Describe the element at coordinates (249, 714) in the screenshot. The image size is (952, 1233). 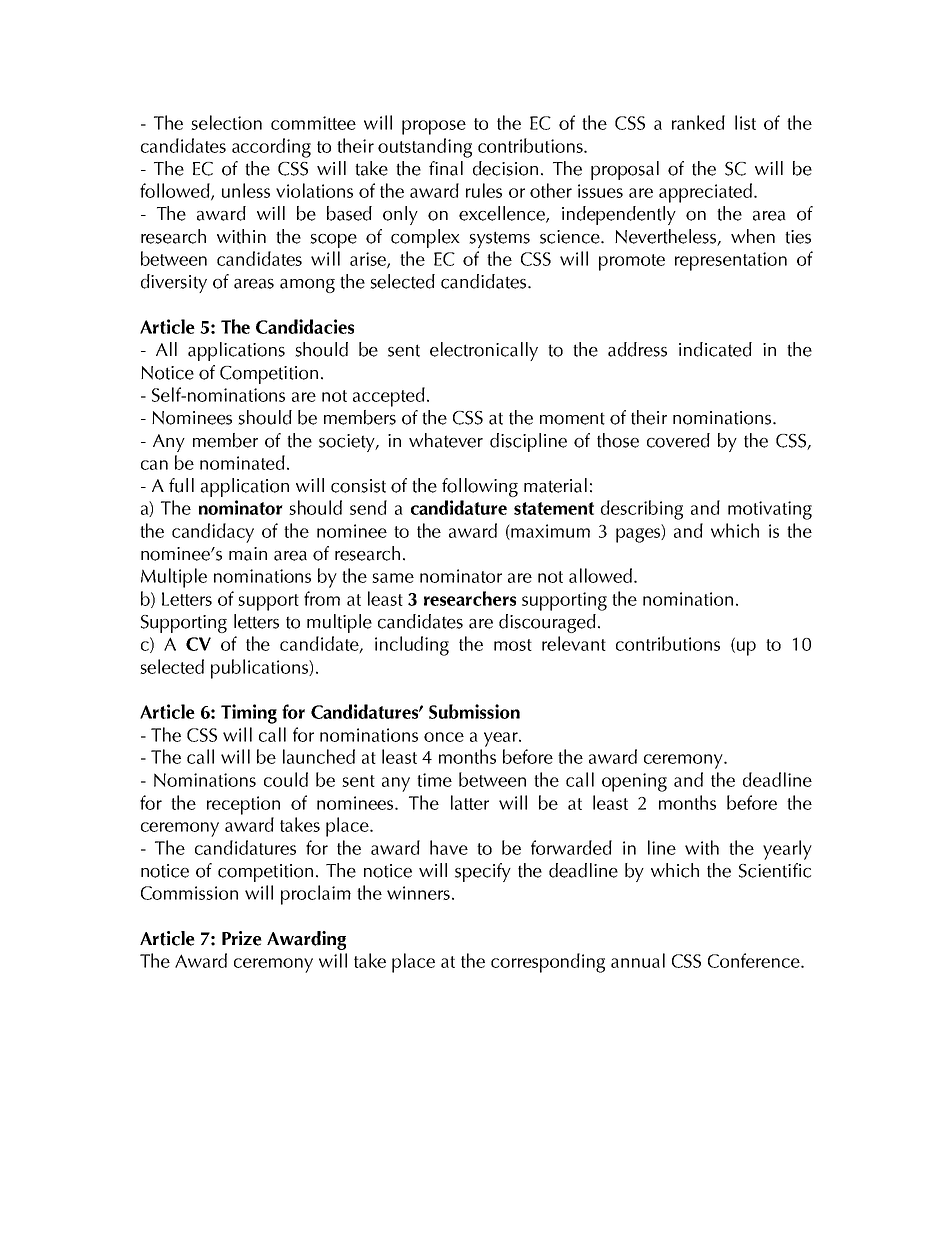
I see `Timing` at that location.
